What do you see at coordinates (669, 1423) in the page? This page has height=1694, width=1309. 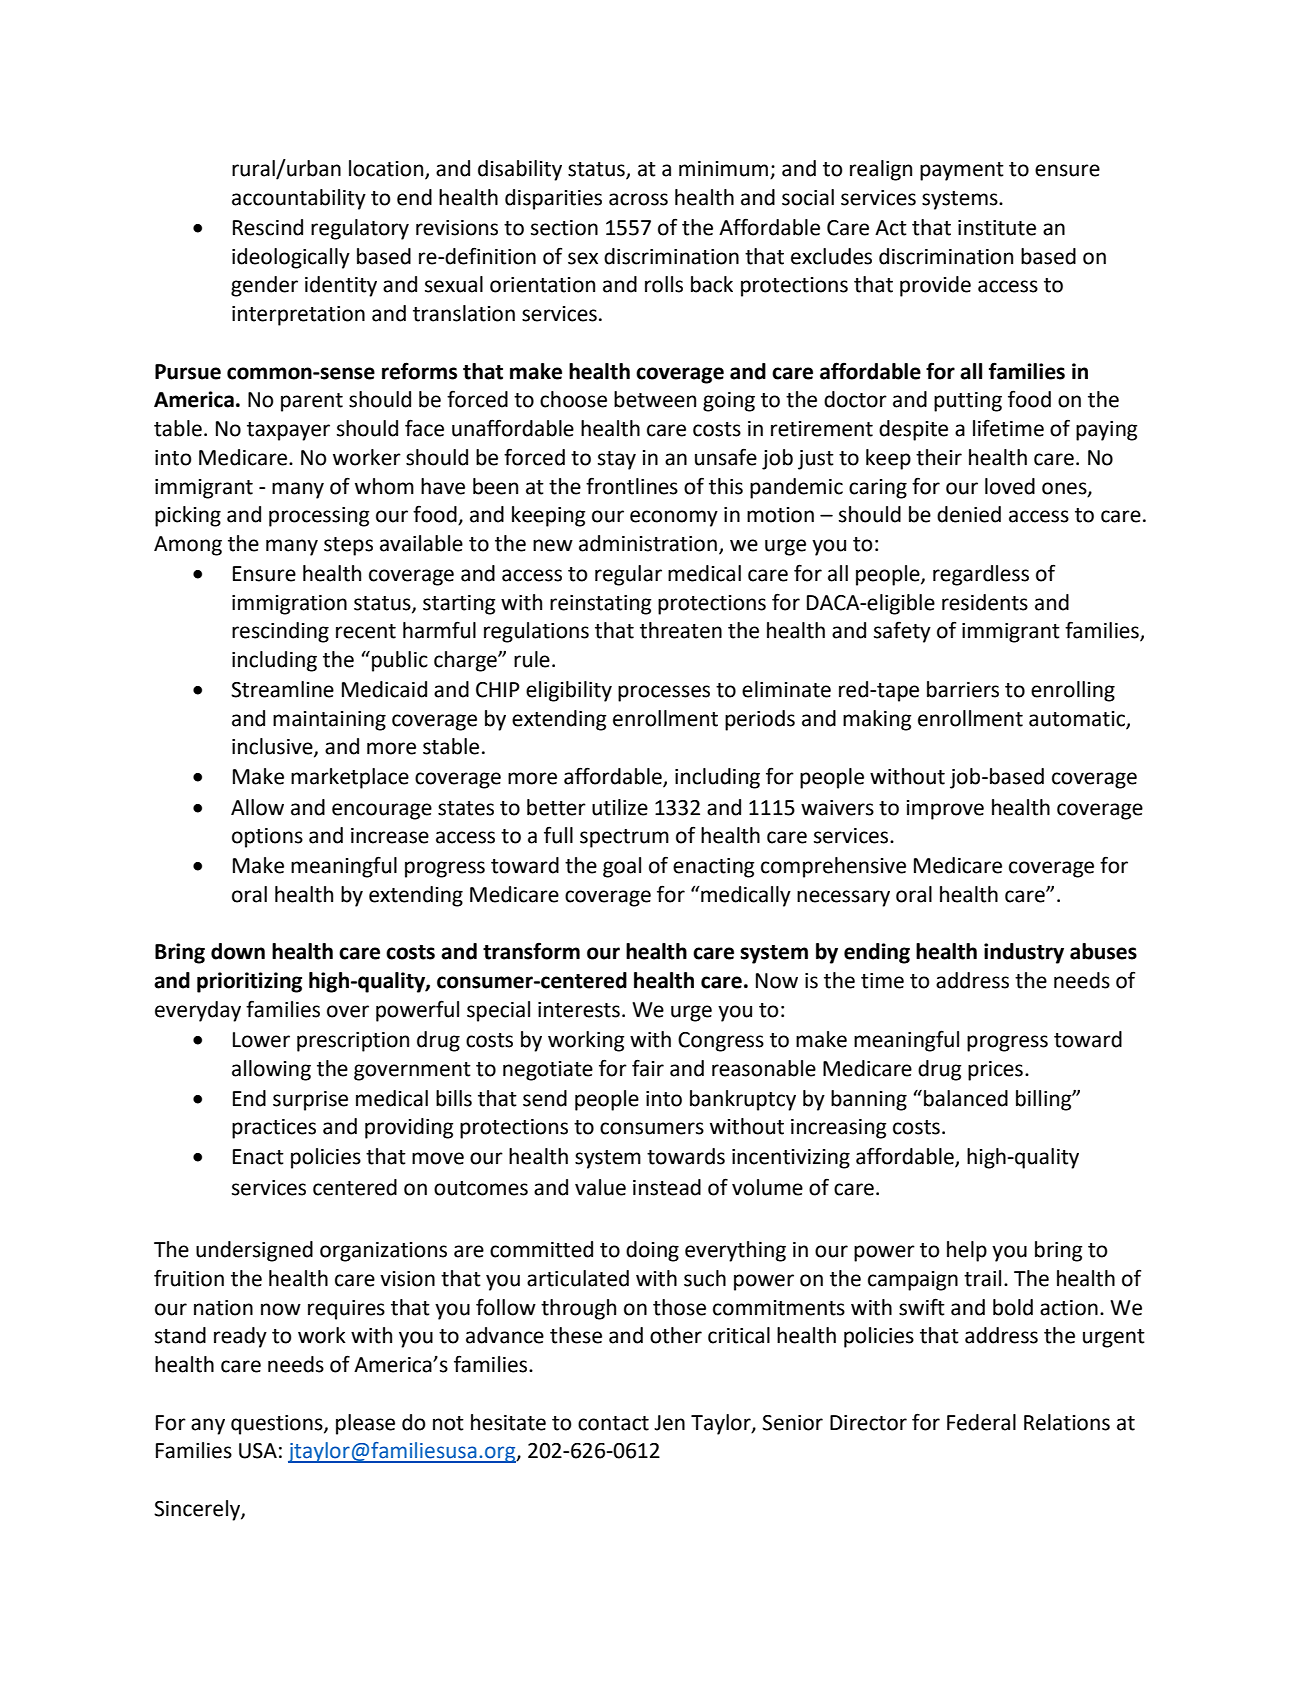 I see `Jen` at bounding box center [669, 1423].
